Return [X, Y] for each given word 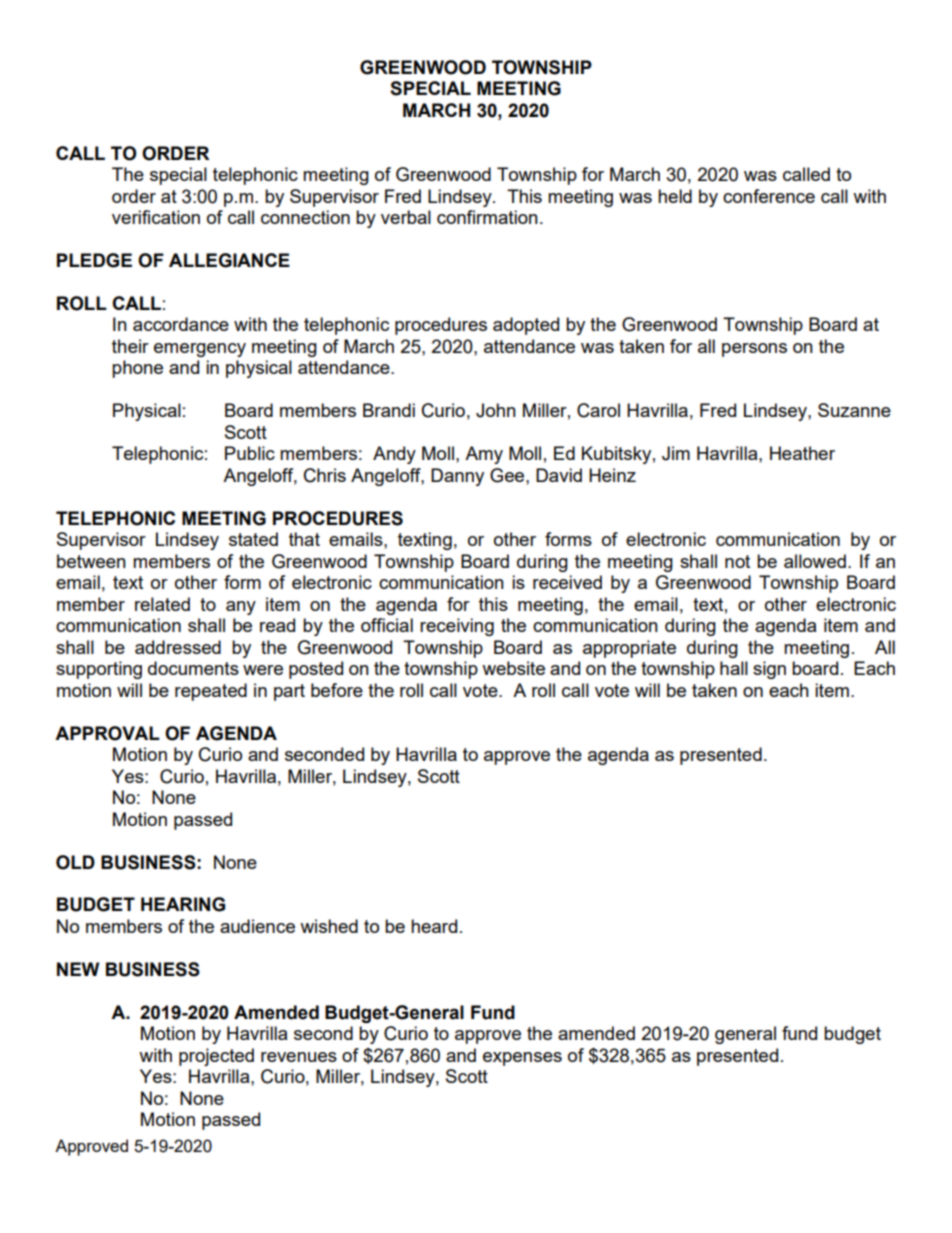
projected [216, 1057]
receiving [457, 627]
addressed [178, 647]
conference [769, 196]
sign [769, 670]
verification [156, 217]
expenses [522, 1059]
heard [434, 926]
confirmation [487, 217]
